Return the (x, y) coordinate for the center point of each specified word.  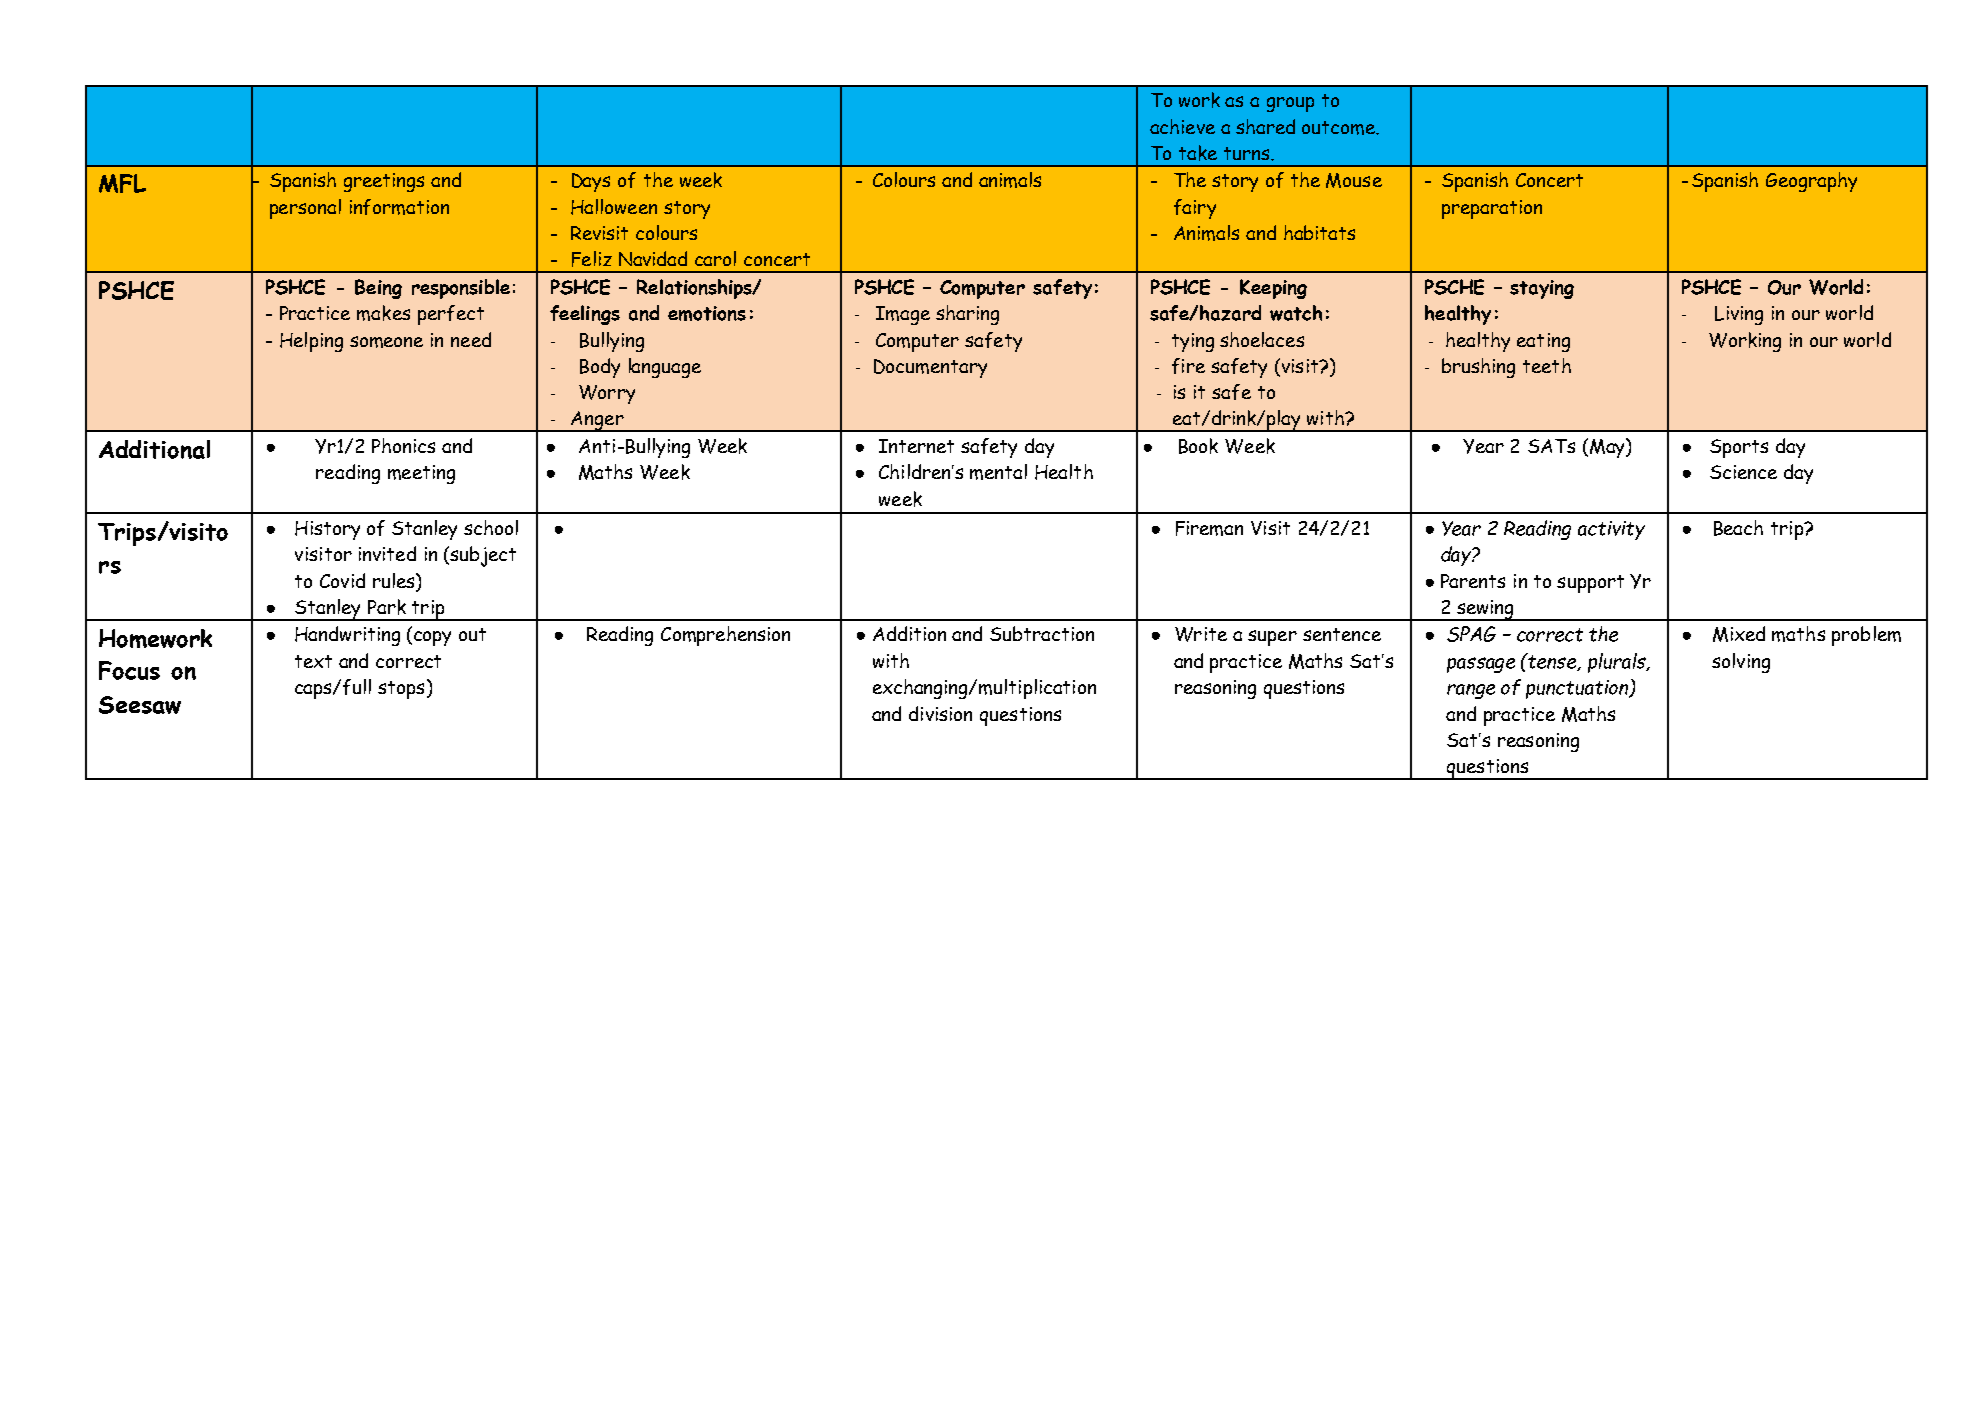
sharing (967, 315)
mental (998, 472)
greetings (384, 182)
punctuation (1578, 689)
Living (1739, 315)
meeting (421, 474)
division (940, 713)
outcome (1340, 128)
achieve (1182, 126)
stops (401, 690)
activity (1611, 530)
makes (383, 313)
